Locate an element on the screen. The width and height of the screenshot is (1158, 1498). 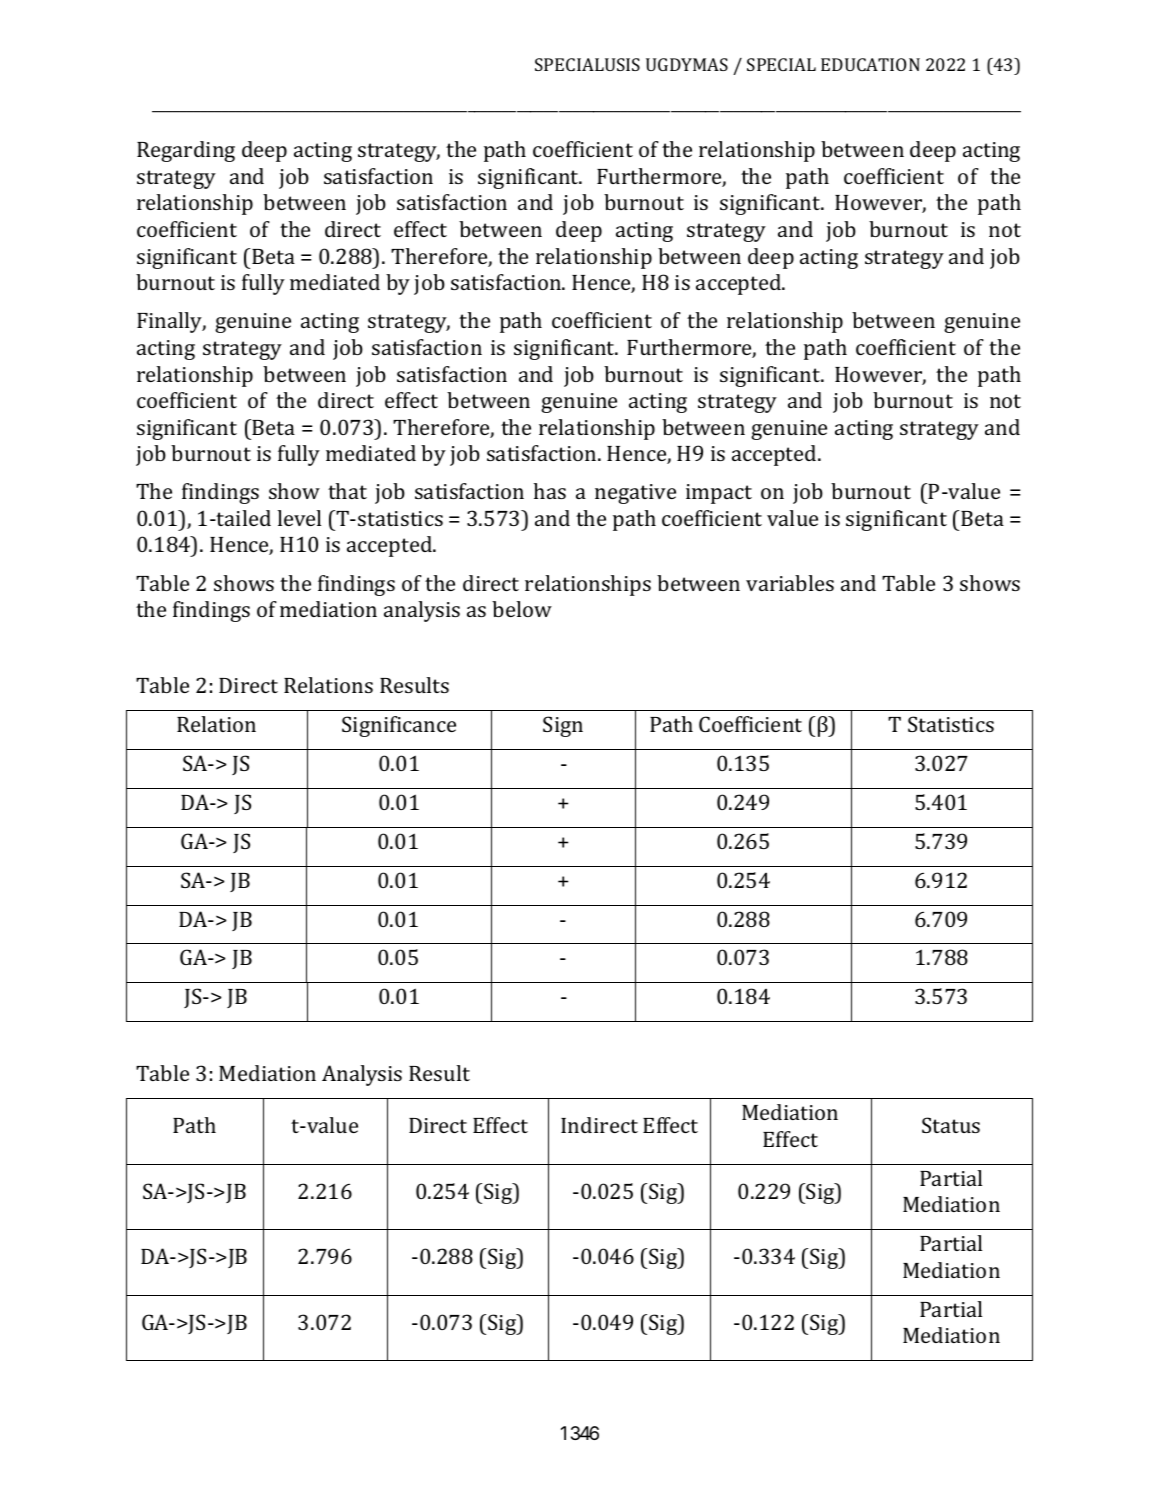
negative is located at coordinates (635, 494).
